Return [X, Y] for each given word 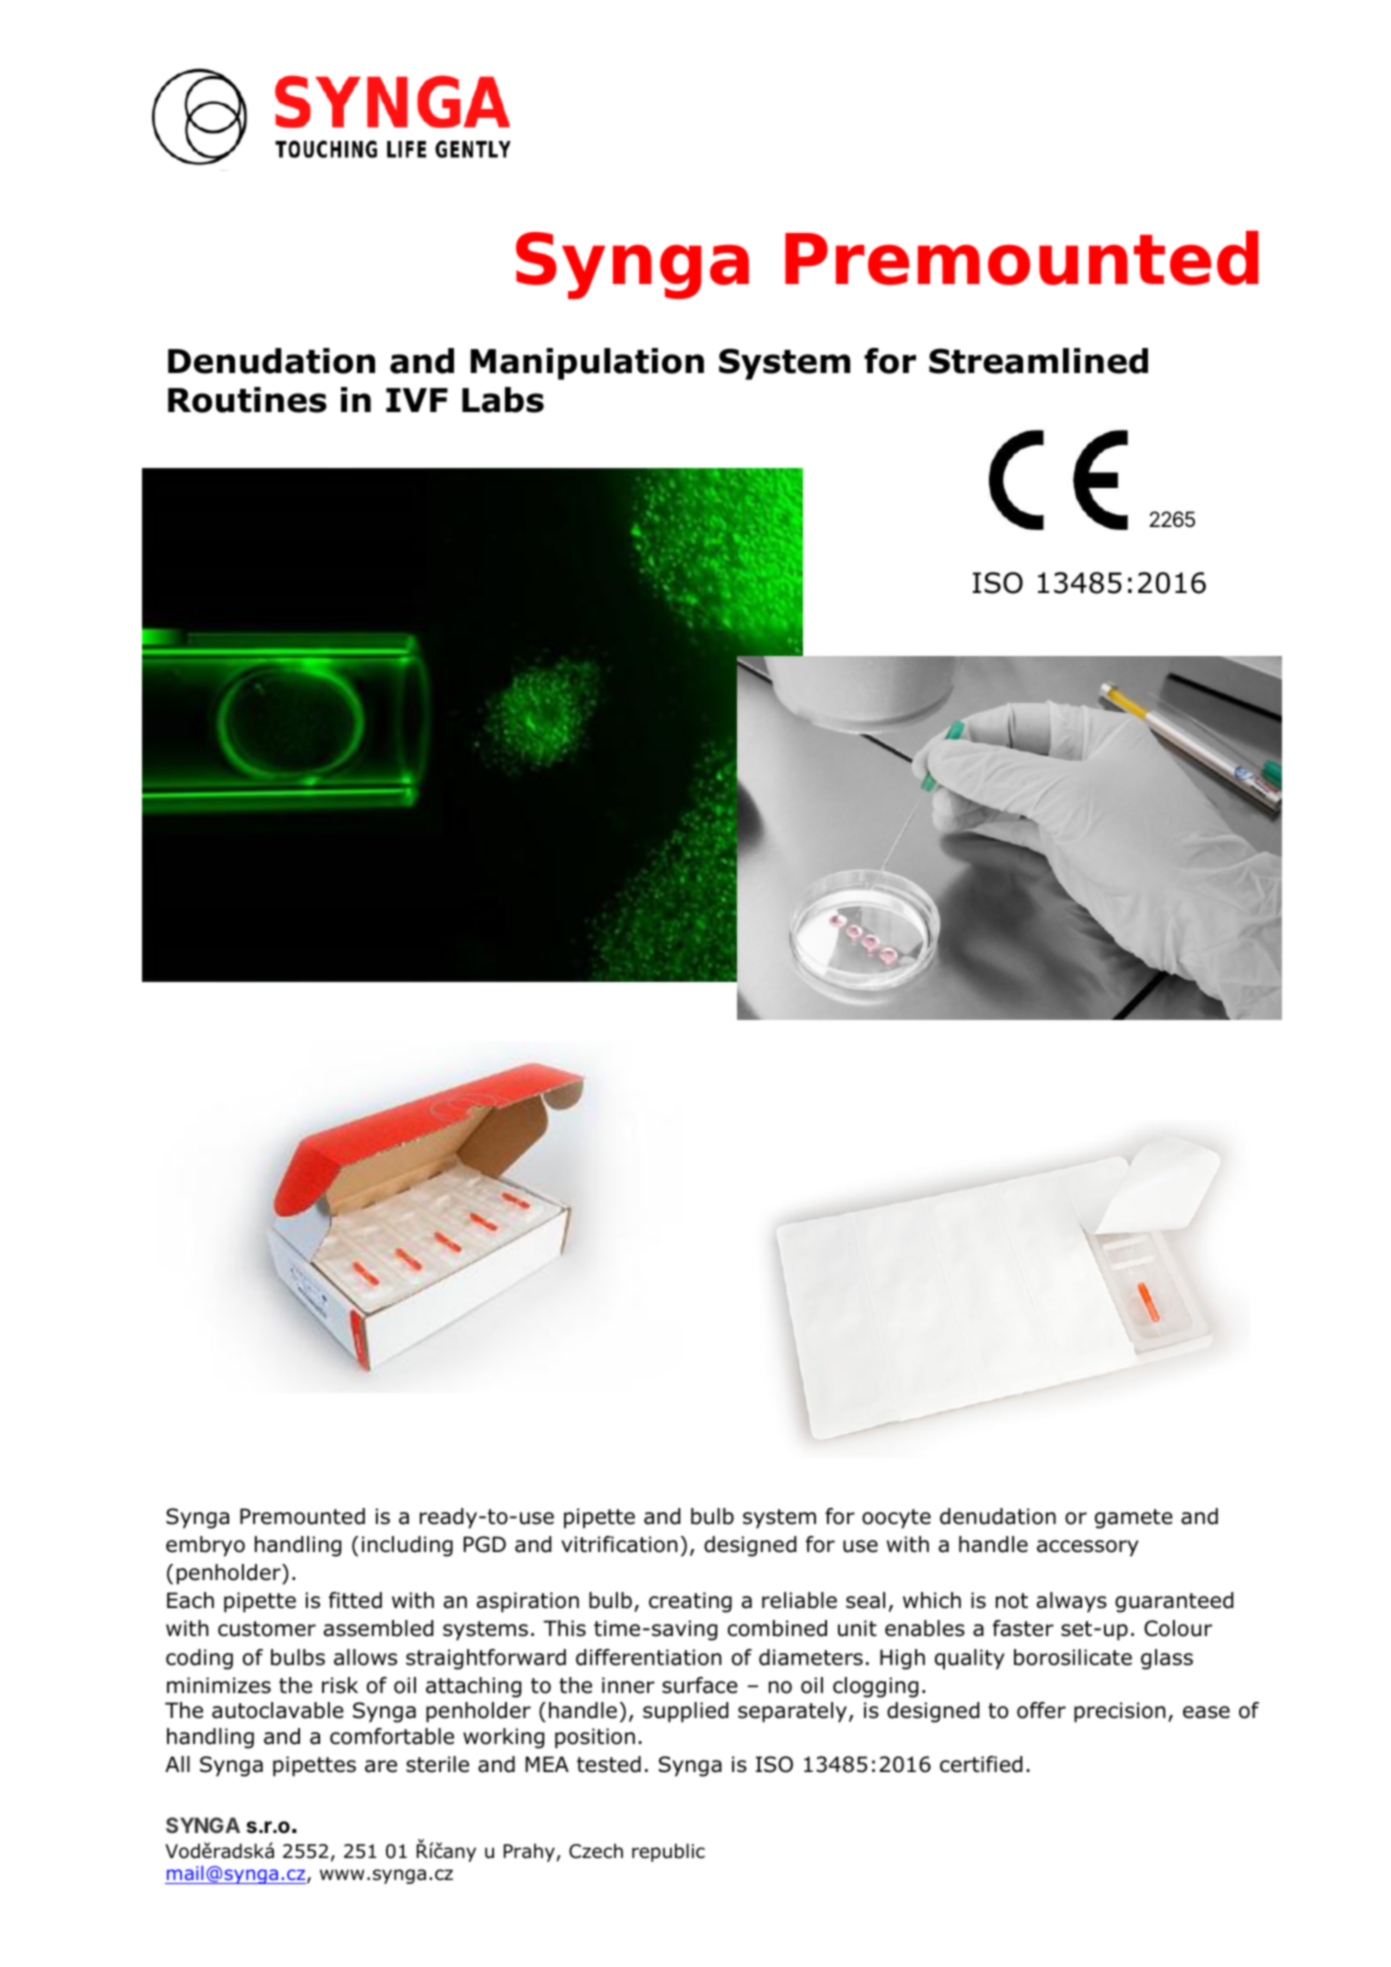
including [407, 1546]
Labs [503, 400]
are [381, 1766]
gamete [1134, 1519]
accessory [1088, 1548]
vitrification [619, 1544]
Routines [247, 400]
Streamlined [1038, 361]
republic [668, 1852]
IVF [417, 400]
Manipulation [587, 364]
